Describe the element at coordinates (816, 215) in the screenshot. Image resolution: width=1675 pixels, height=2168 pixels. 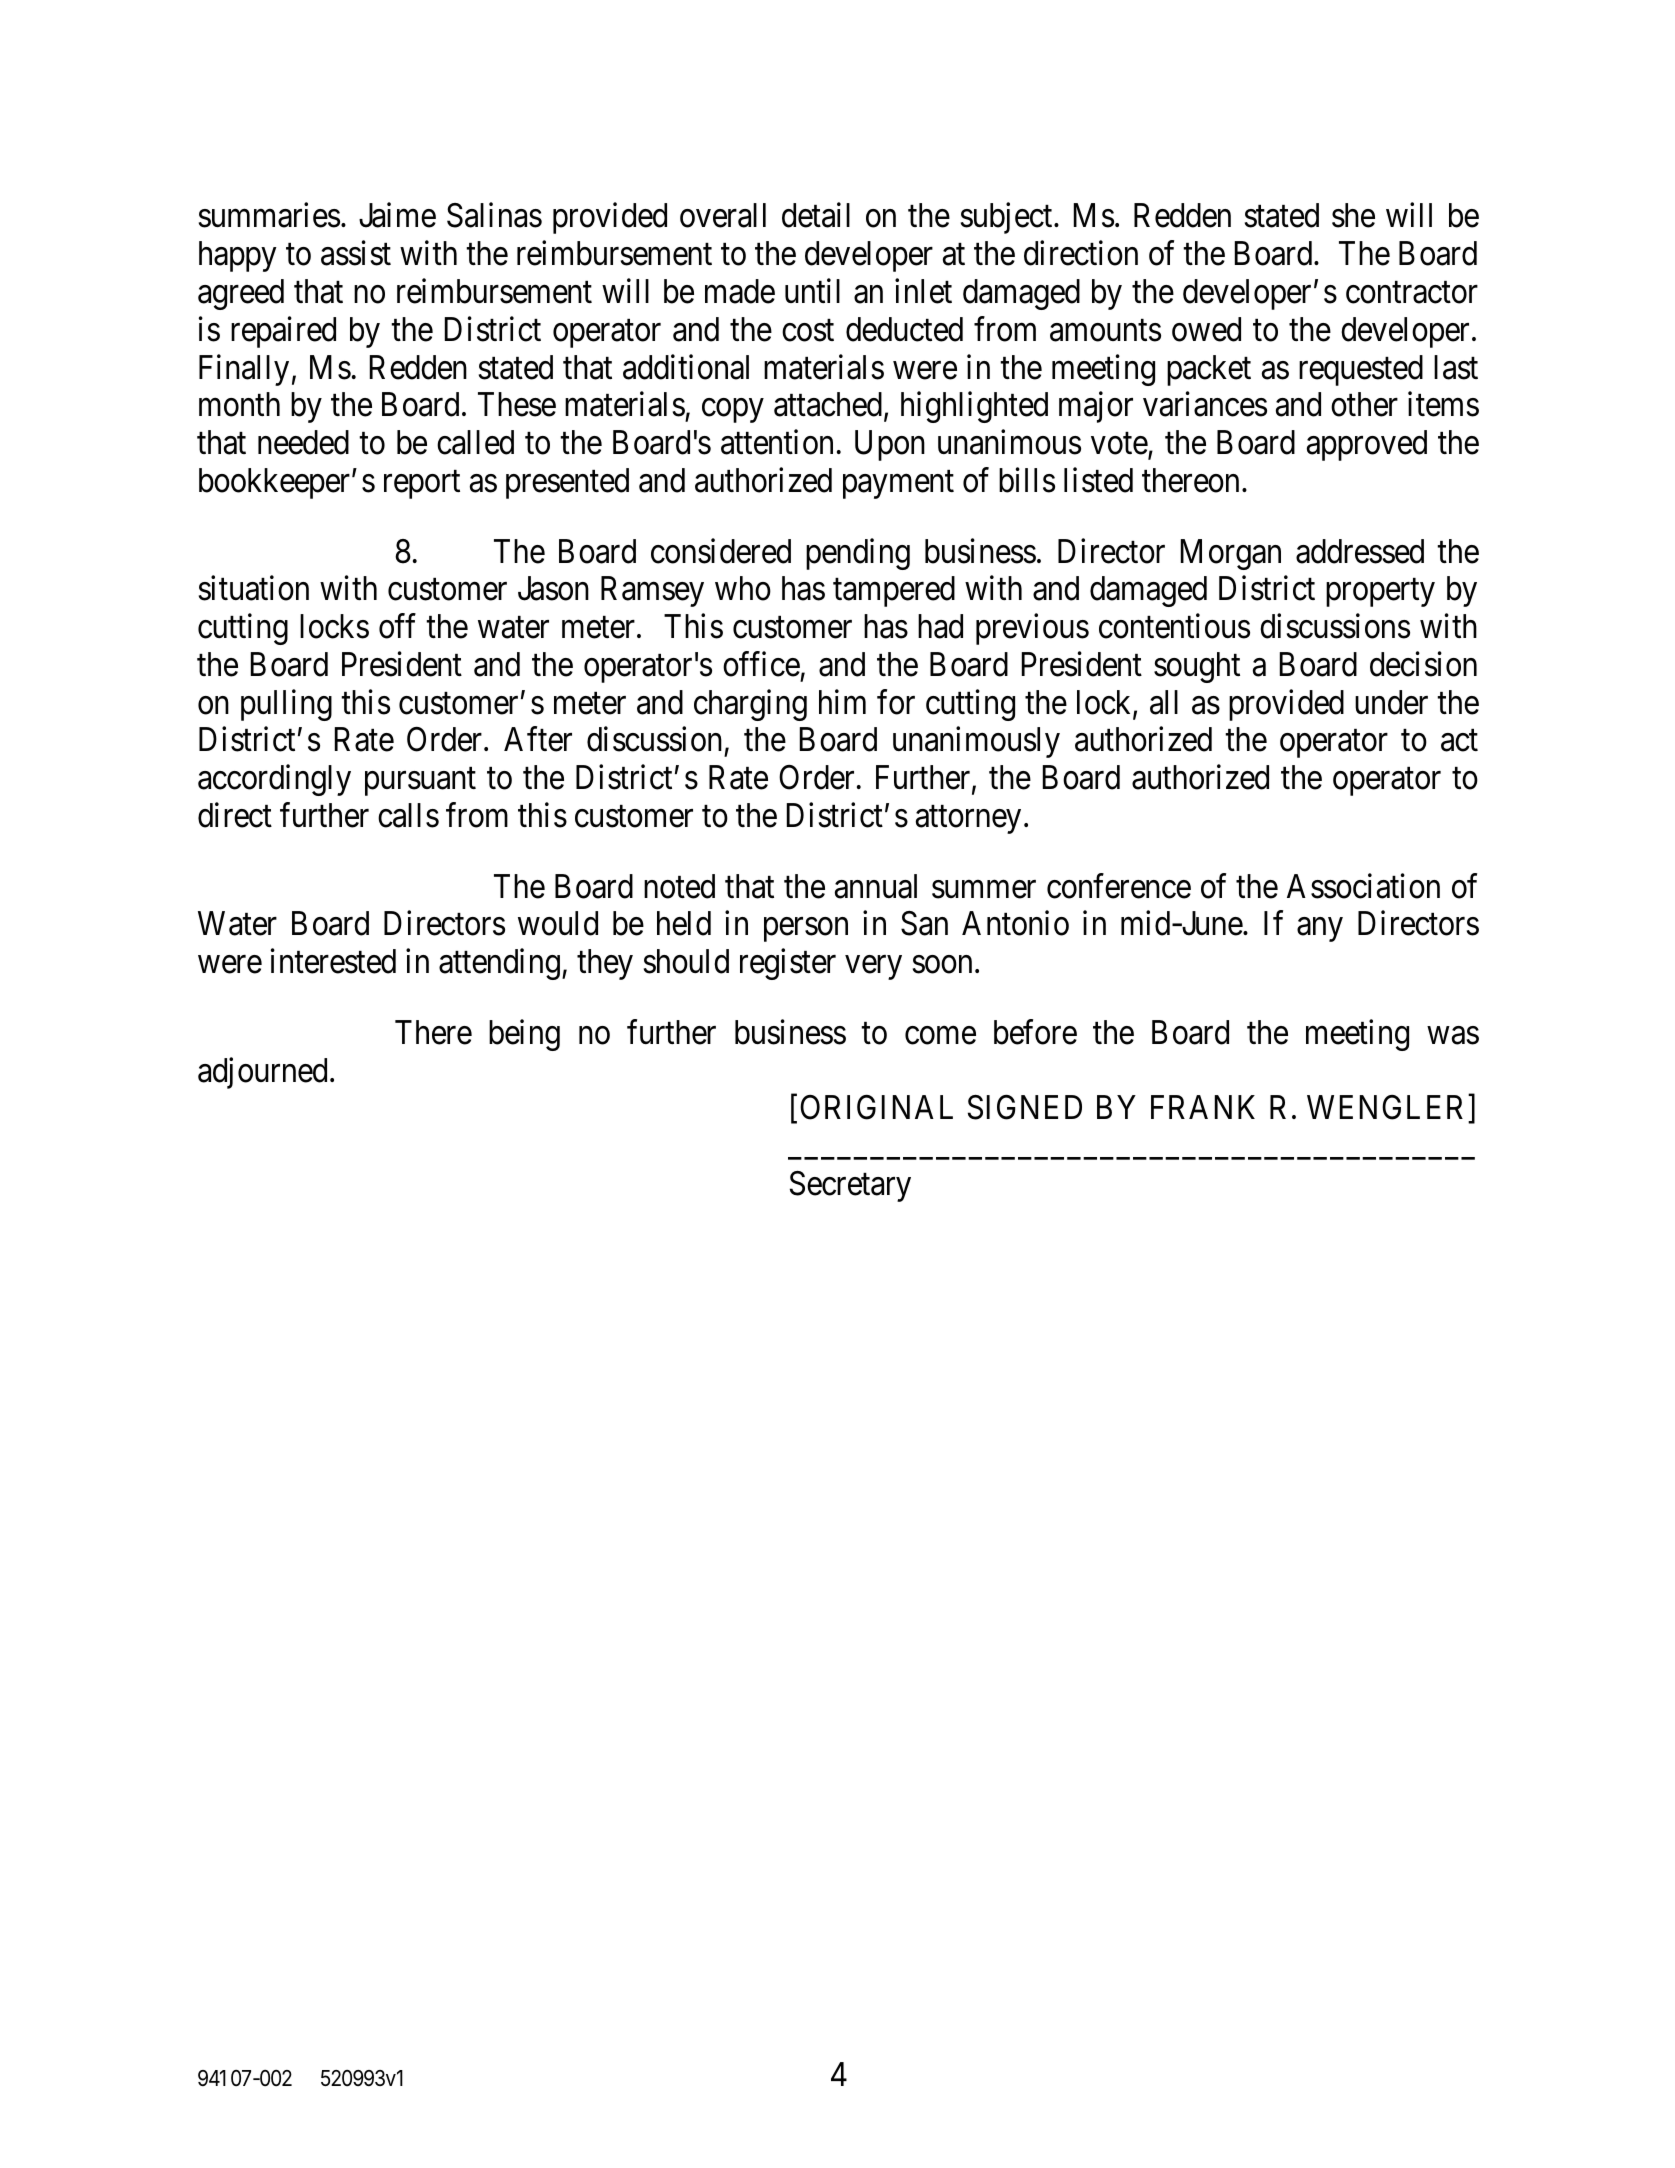
I see `detail` at that location.
